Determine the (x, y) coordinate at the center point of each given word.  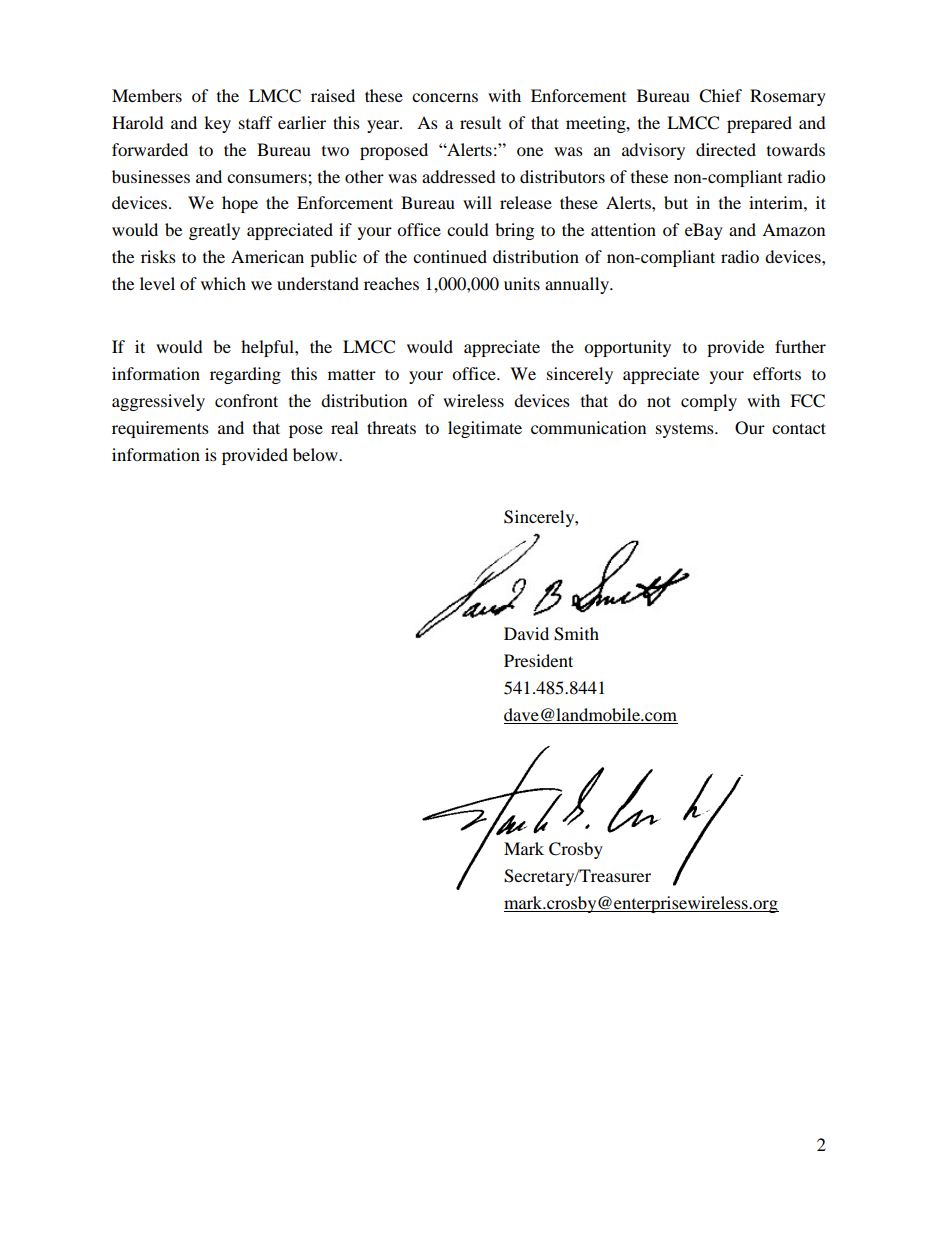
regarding (245, 375)
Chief (720, 96)
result (480, 122)
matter (352, 375)
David (526, 633)
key (217, 124)
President (538, 660)
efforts (777, 373)
